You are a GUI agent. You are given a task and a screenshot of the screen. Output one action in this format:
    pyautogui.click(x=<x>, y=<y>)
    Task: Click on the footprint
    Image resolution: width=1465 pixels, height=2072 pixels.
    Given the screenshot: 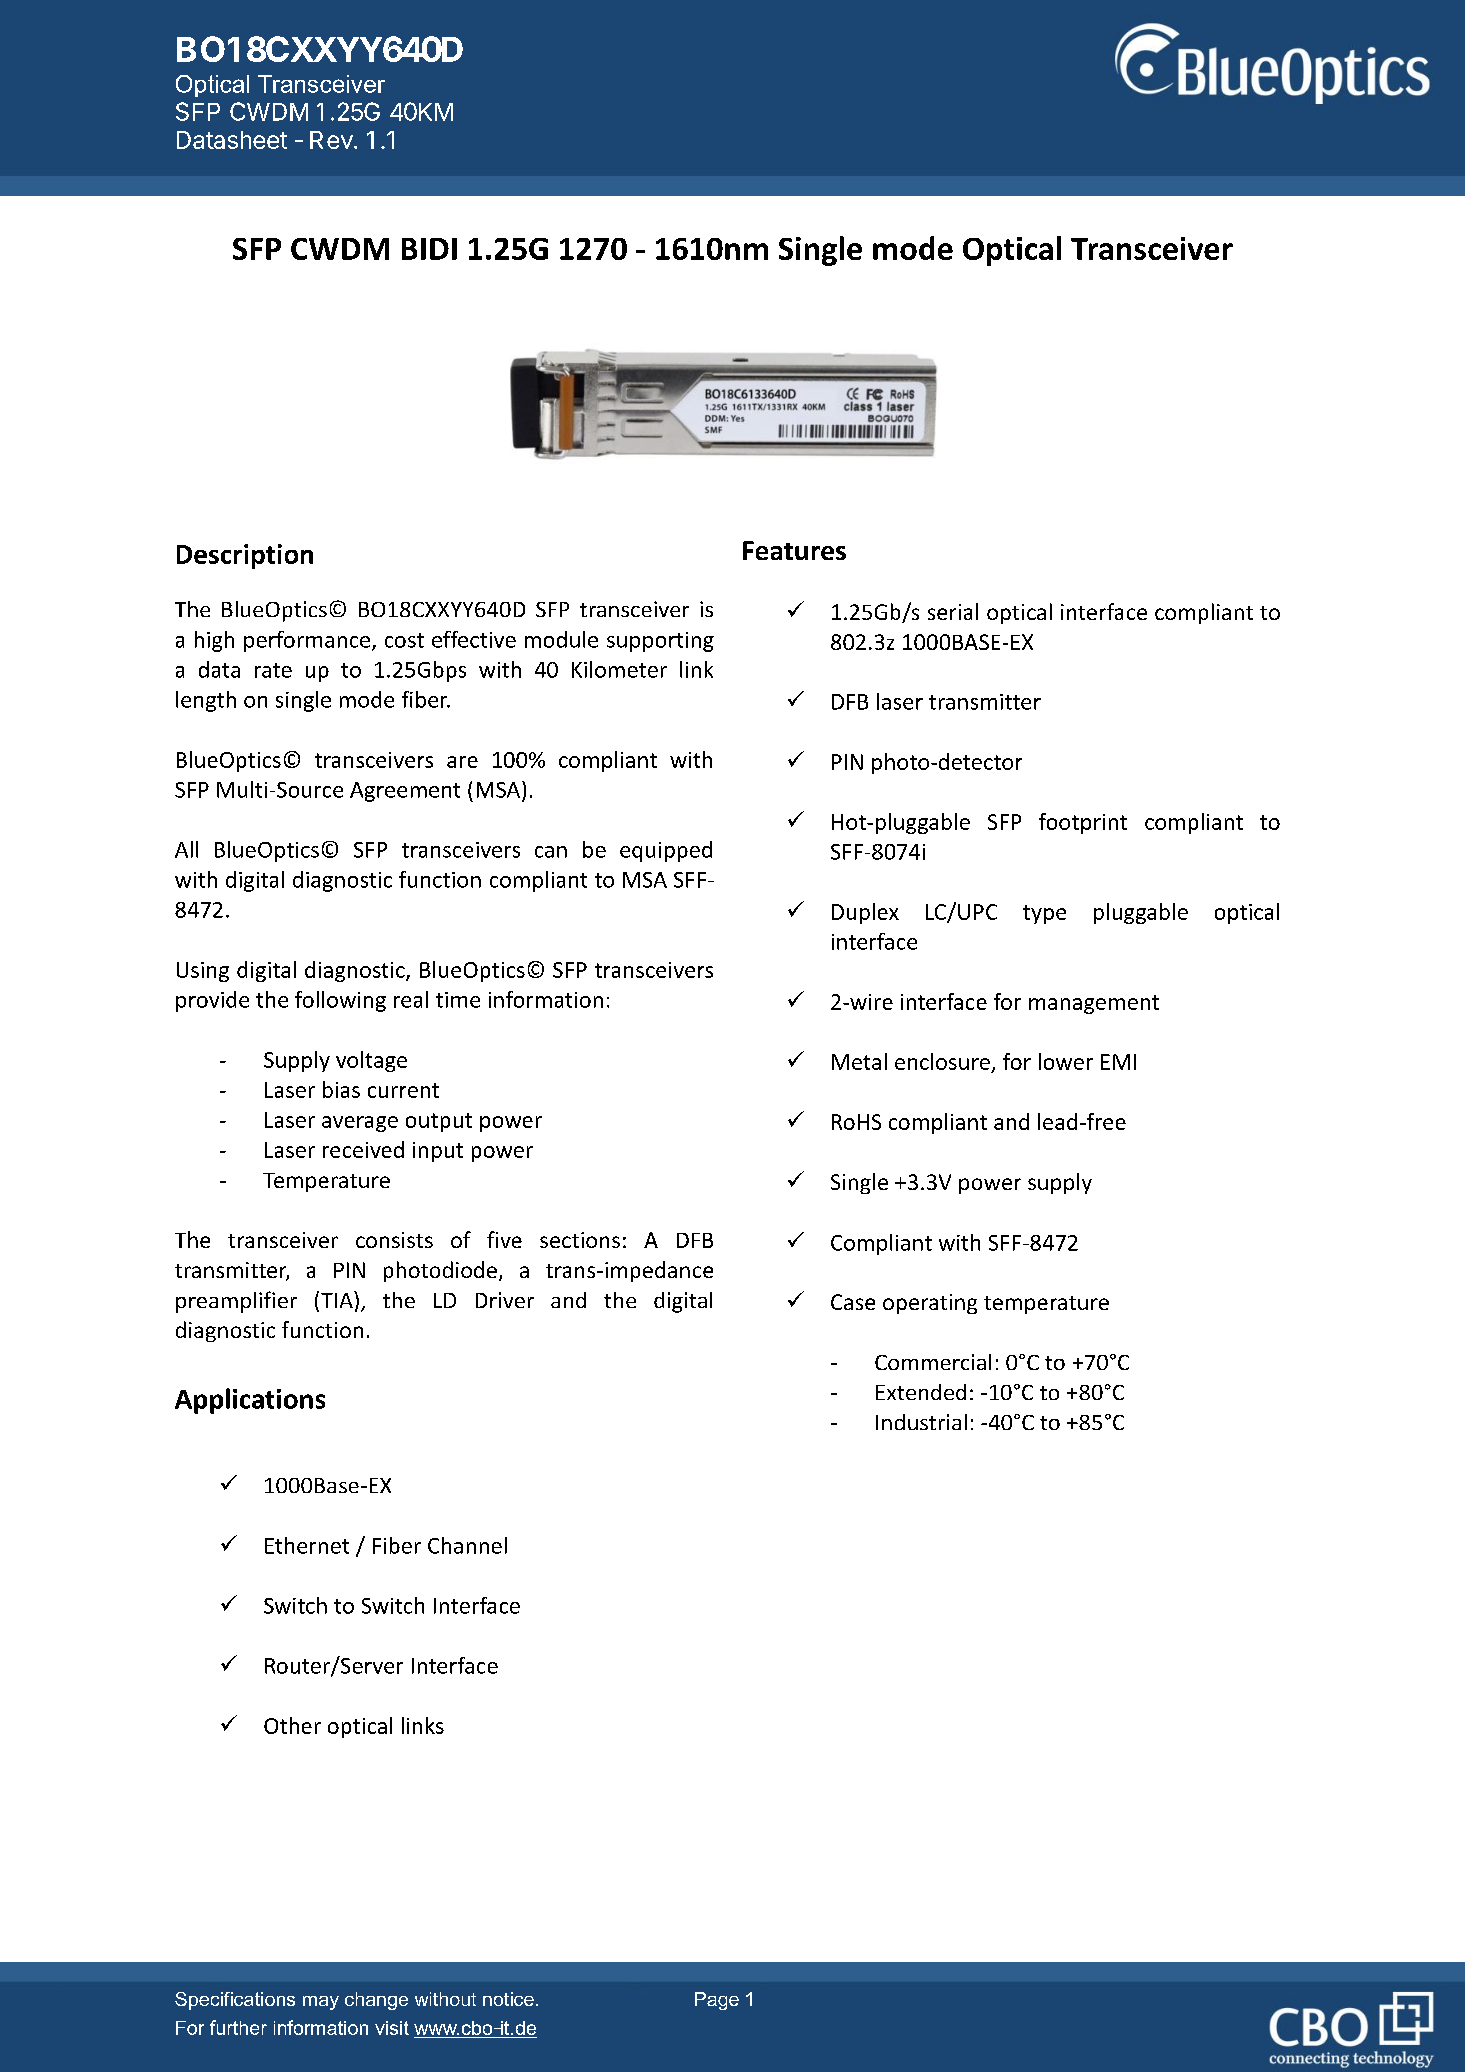 What is the action you would take?
    pyautogui.click(x=1083, y=823)
